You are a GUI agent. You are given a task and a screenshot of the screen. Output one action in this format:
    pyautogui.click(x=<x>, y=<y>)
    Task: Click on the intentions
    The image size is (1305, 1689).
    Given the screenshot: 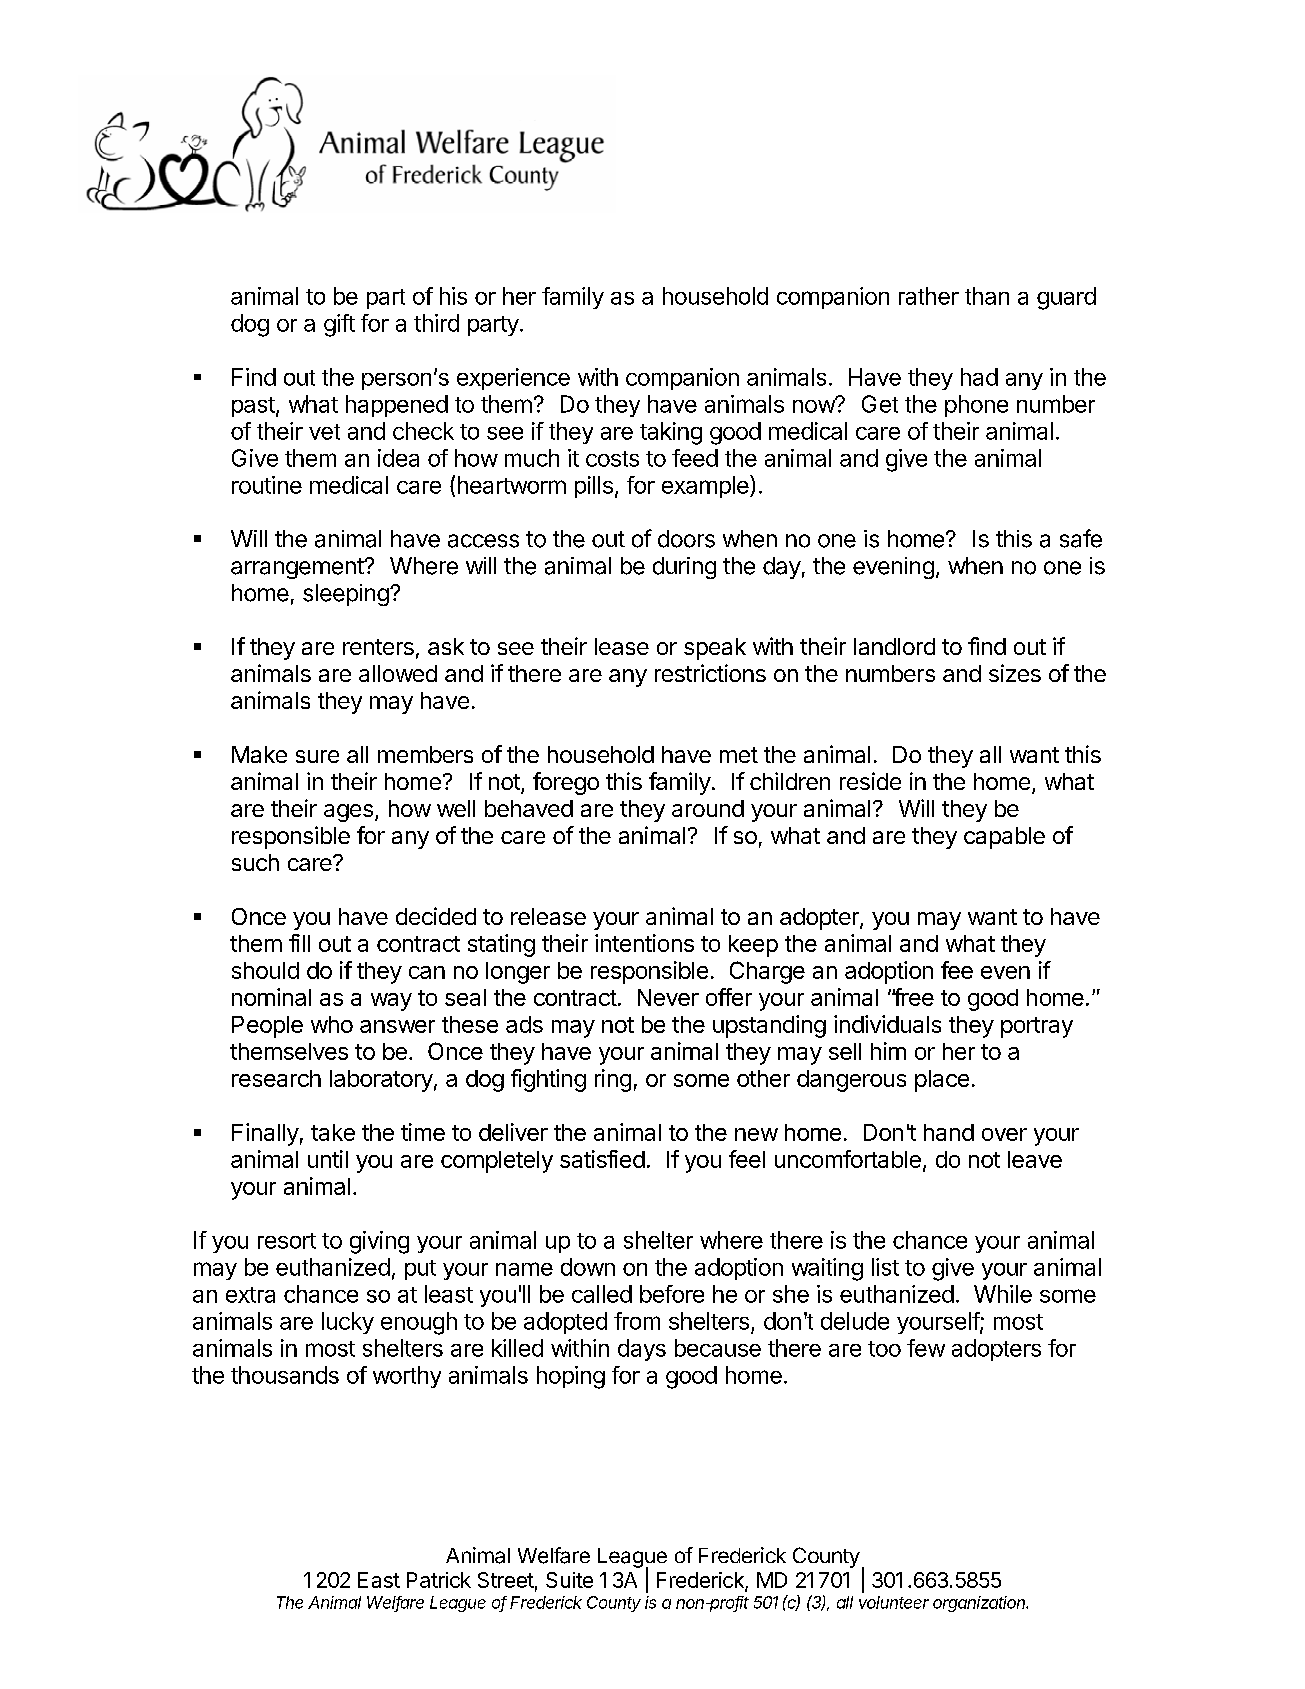 What is the action you would take?
    pyautogui.click(x=644, y=943)
